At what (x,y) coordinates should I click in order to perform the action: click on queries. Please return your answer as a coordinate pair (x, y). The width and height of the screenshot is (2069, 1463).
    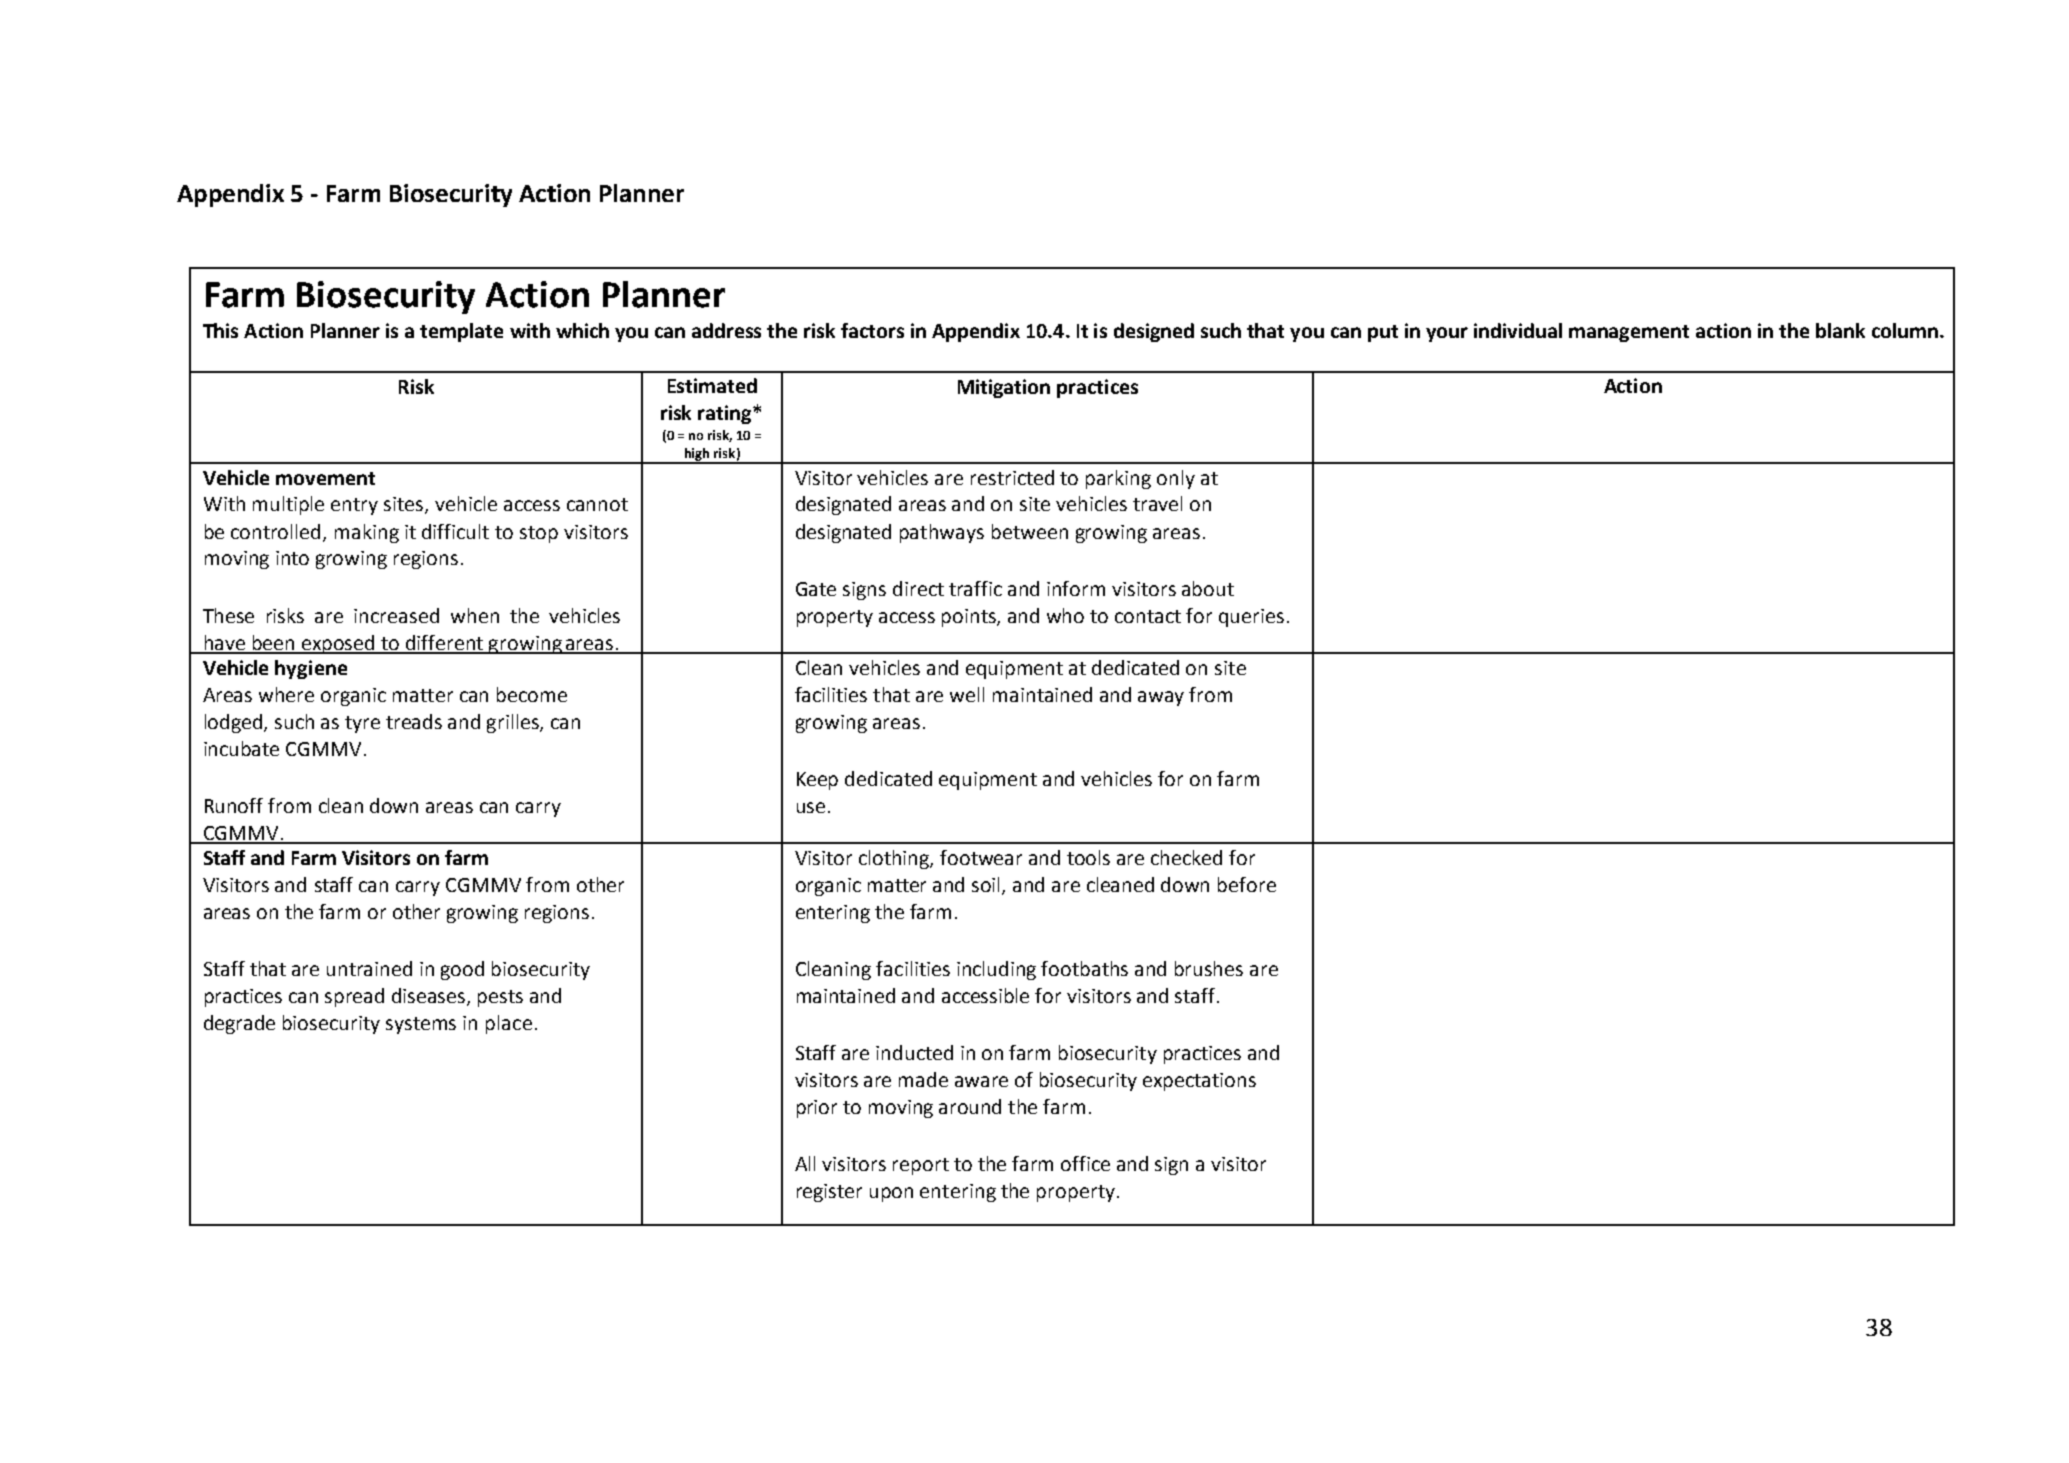
    Looking at the image, I should click on (1251, 618).
